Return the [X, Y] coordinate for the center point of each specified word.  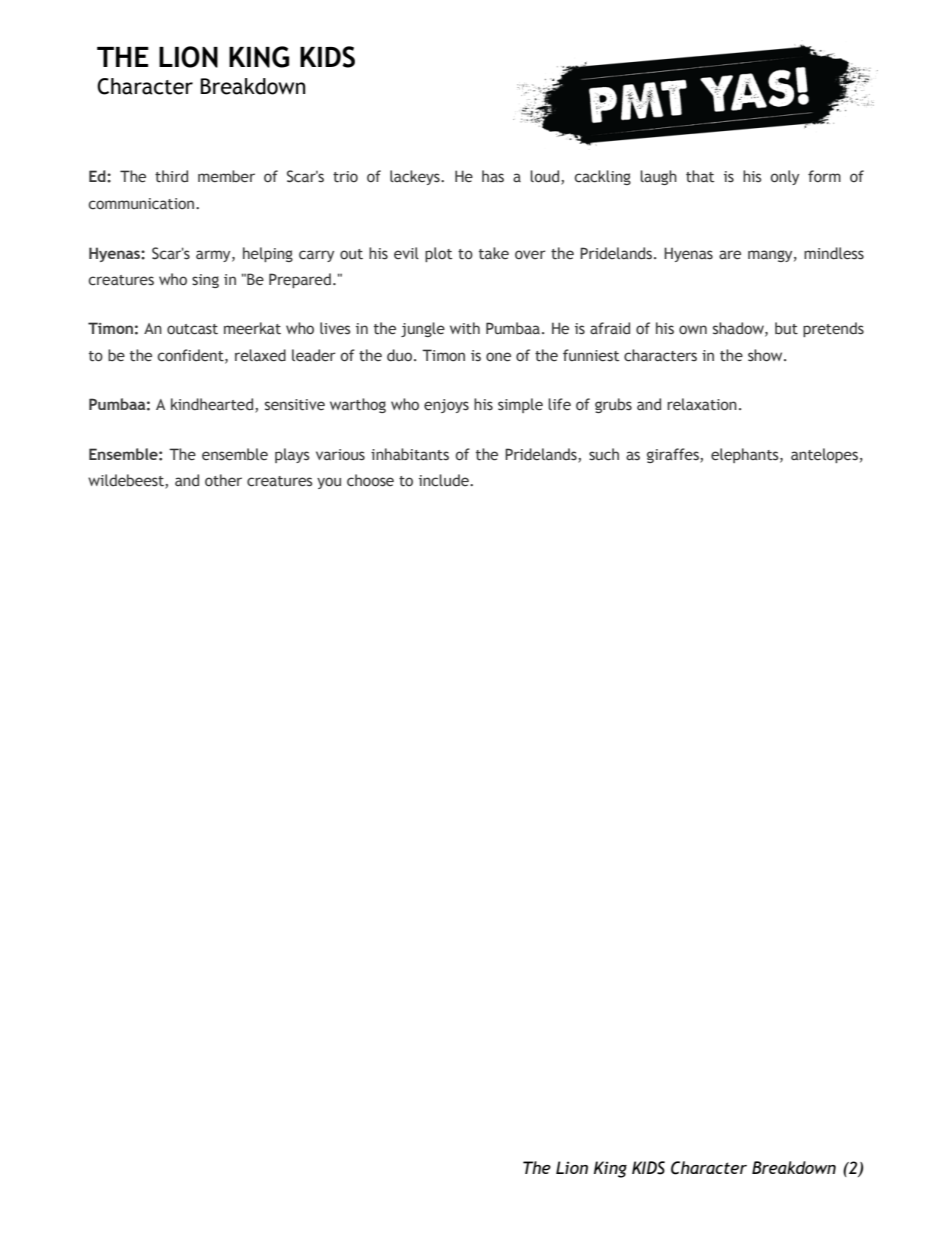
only [784, 177]
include [445, 480]
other [223, 480]
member [226, 176]
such [604, 454]
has [493, 176]
